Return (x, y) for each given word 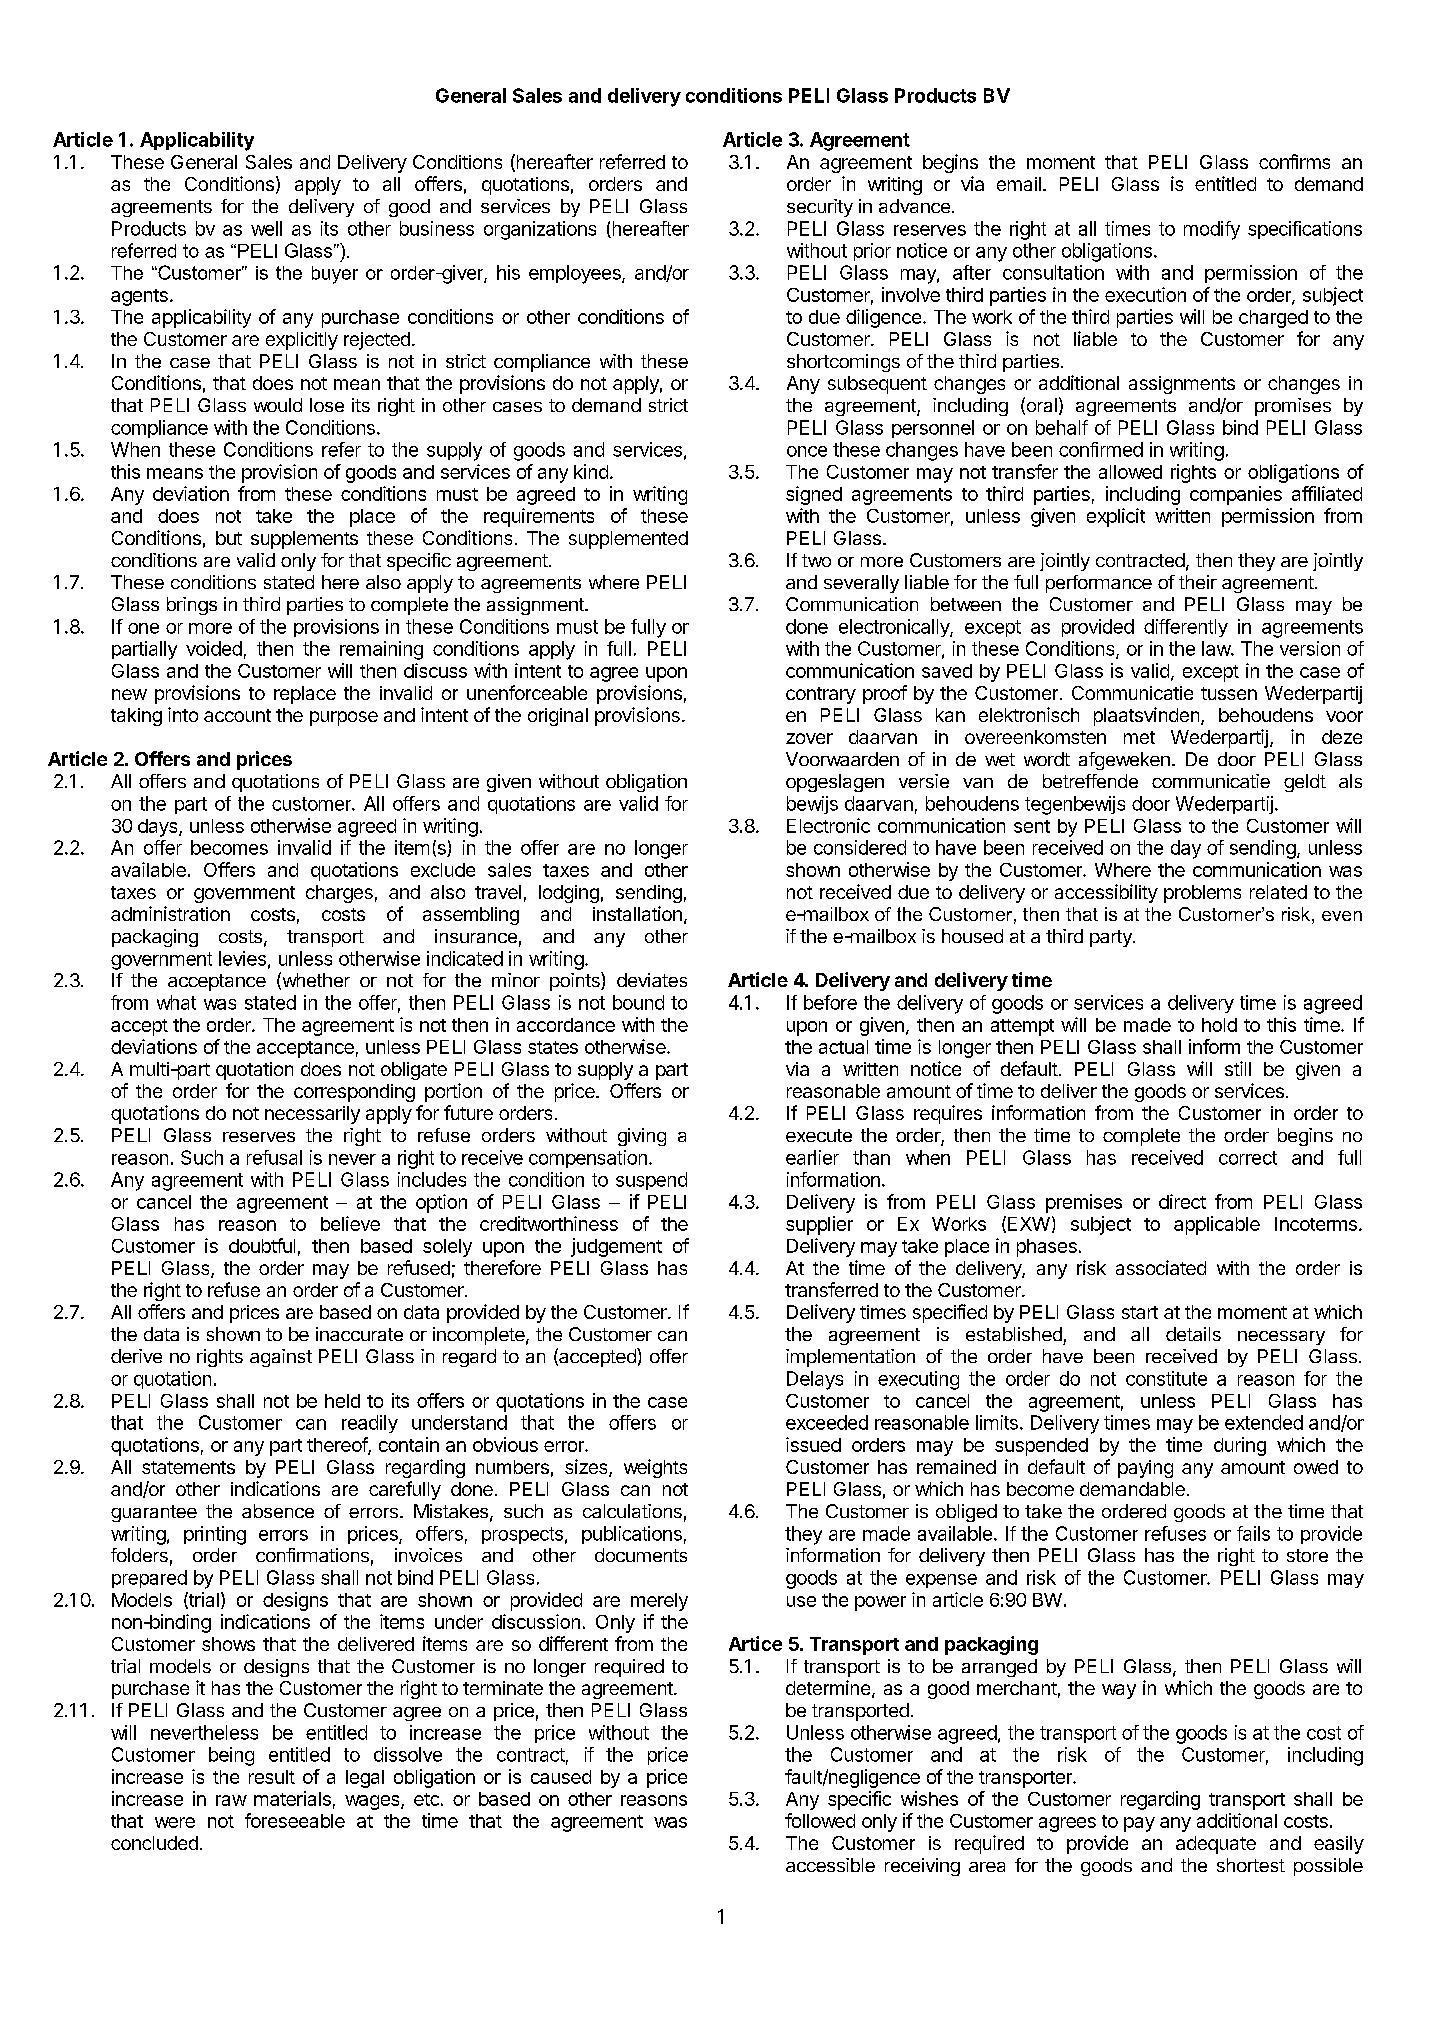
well (266, 228)
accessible (830, 1865)
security (820, 208)
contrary (821, 695)
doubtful (262, 1245)
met (1139, 737)
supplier (819, 1225)
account (237, 715)
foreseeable (295, 1820)
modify (1212, 230)
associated (1161, 1267)
